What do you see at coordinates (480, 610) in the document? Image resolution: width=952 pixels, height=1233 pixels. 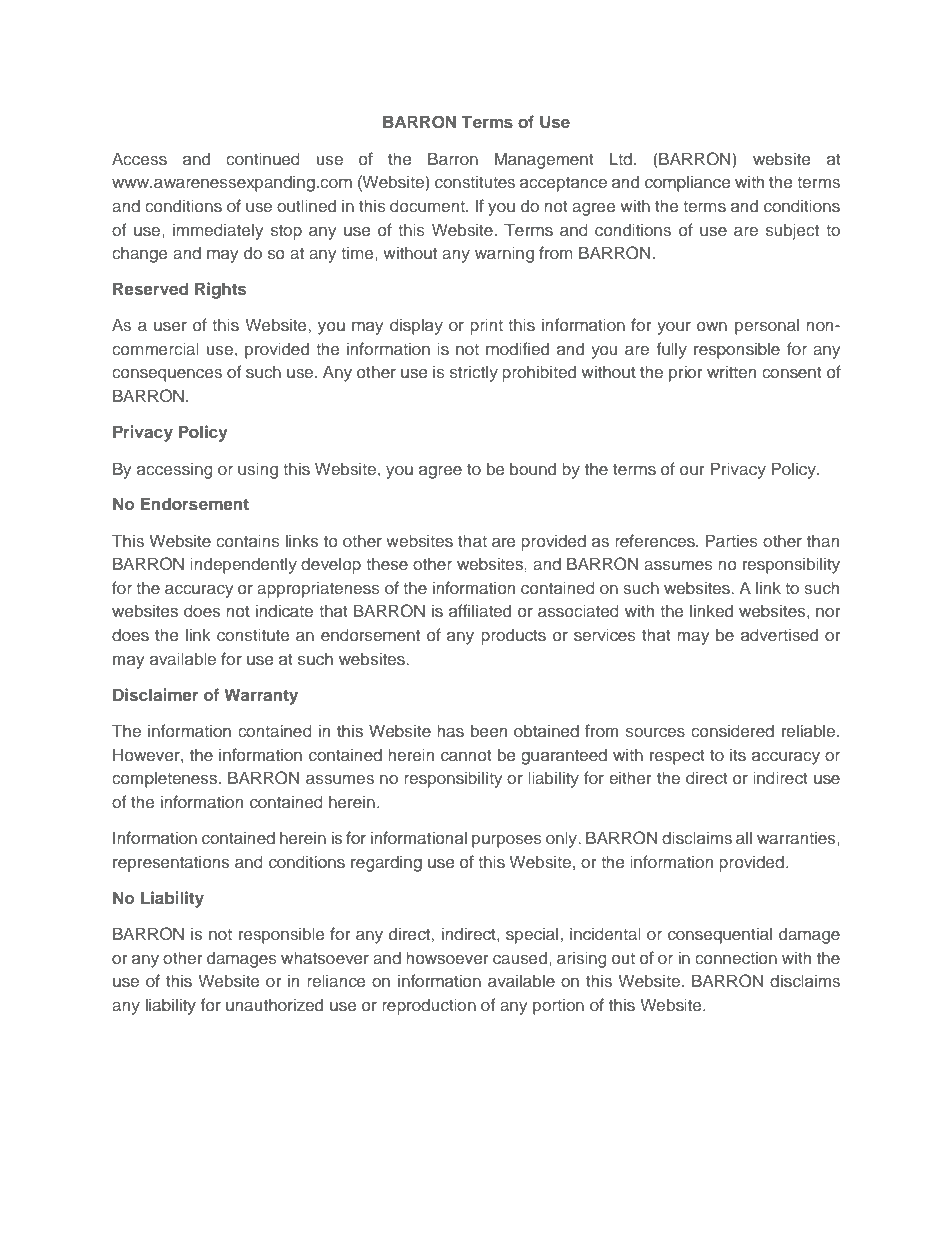 I see `affiliated` at bounding box center [480, 610].
